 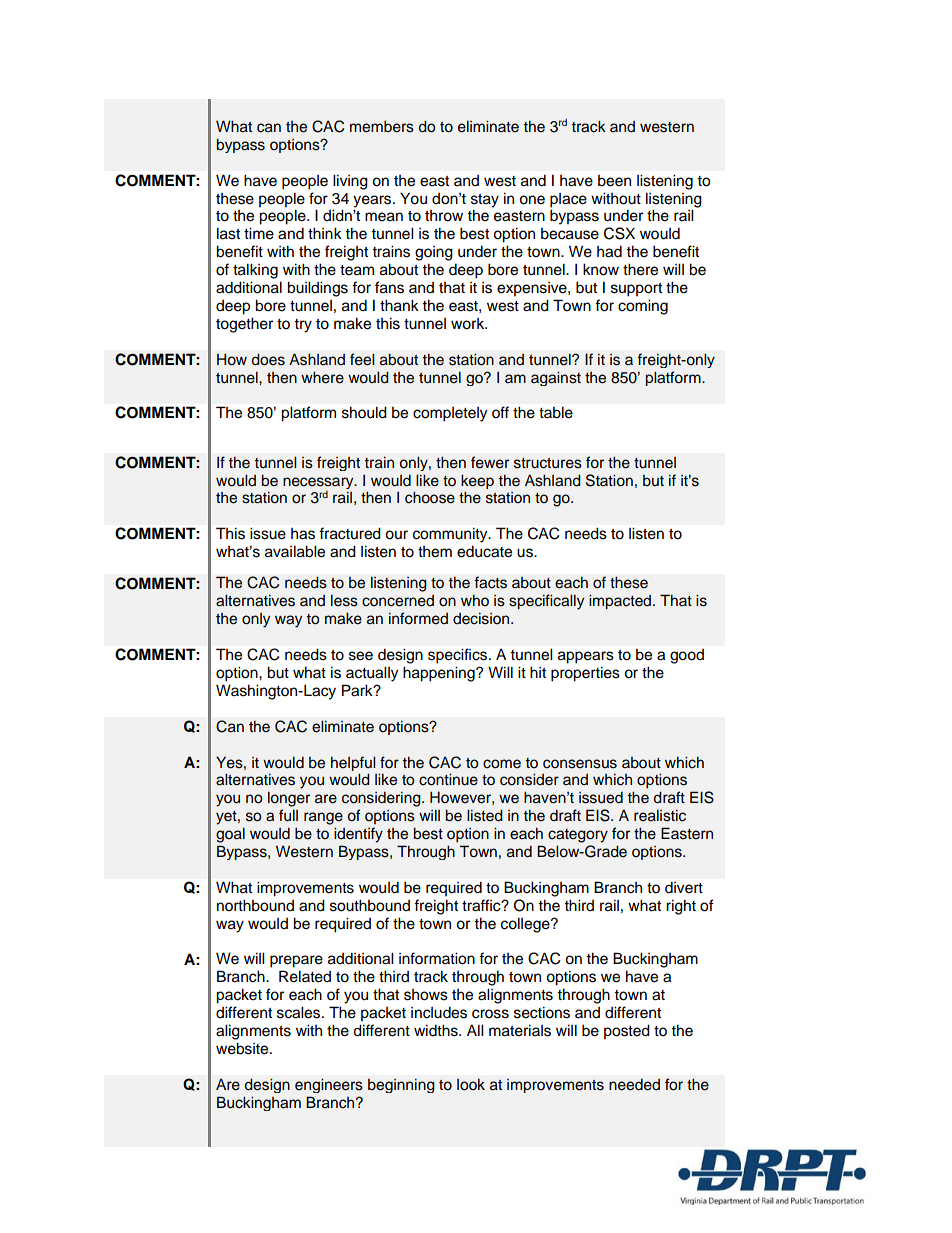 What do you see at coordinates (350, 182) in the screenshot?
I see `living` at bounding box center [350, 182].
